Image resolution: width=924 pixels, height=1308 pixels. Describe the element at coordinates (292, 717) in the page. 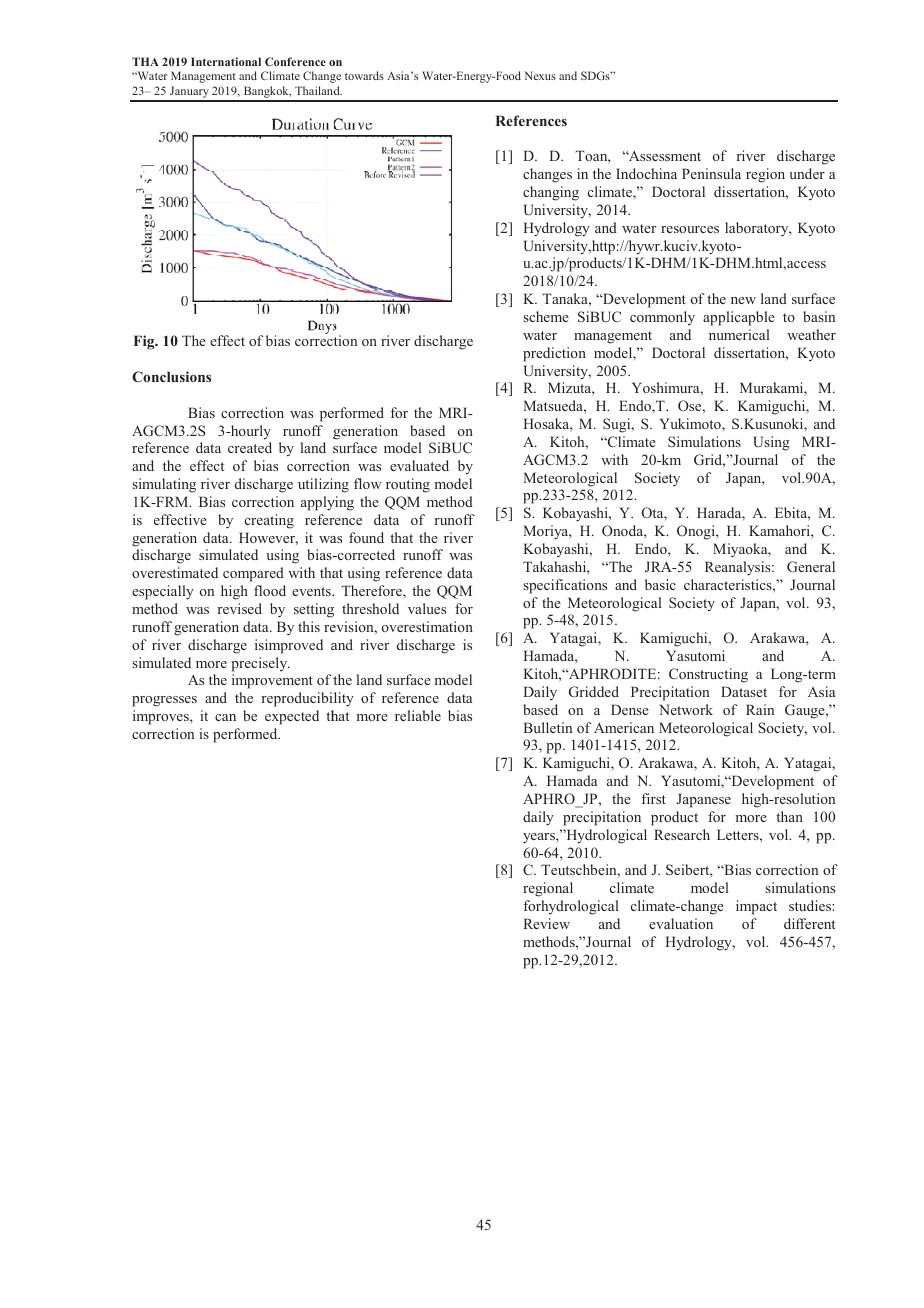

I see `expected` at that location.
